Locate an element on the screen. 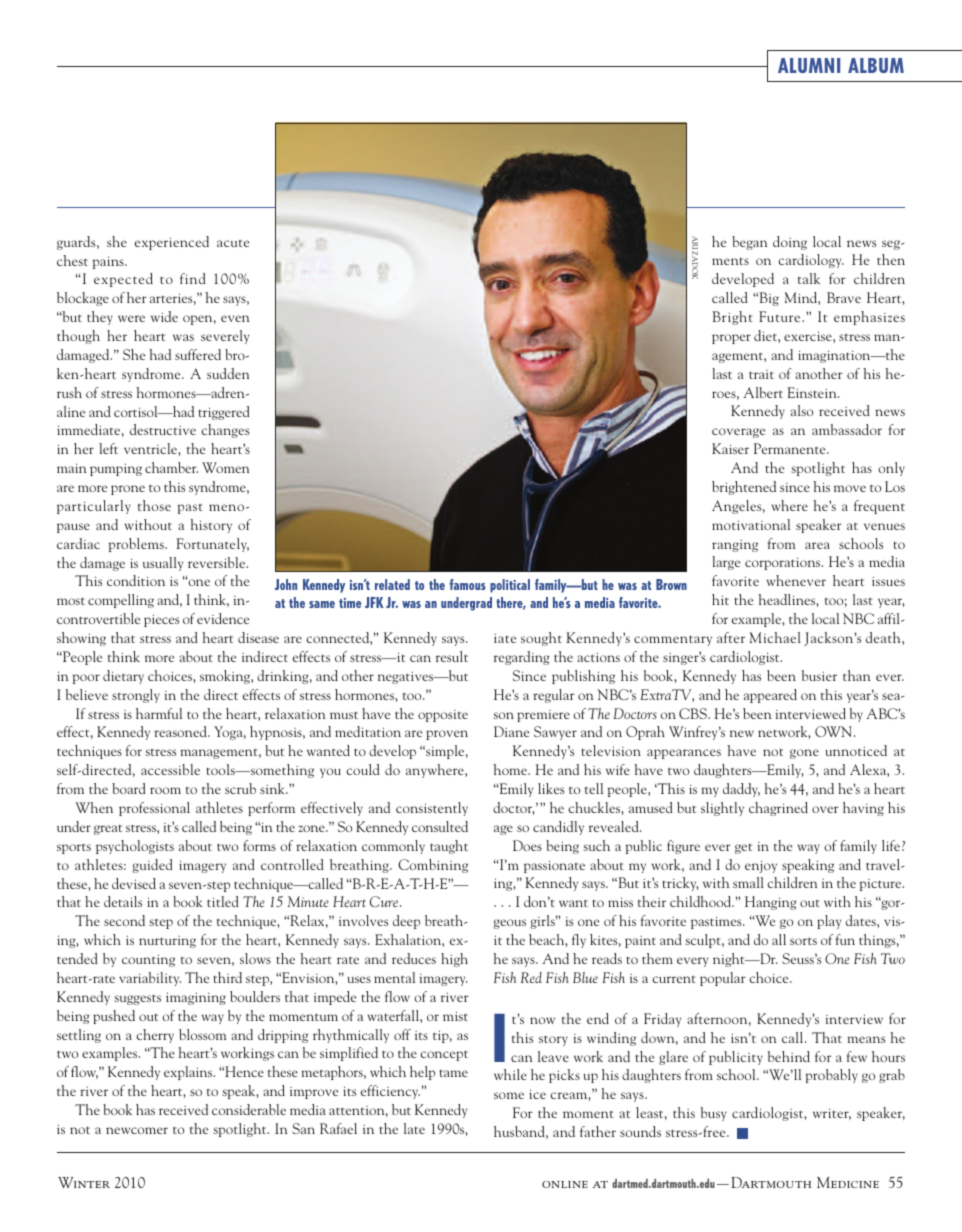 The height and width of the screenshot is (1232, 962). Medicine is located at coordinates (848, 1182).
